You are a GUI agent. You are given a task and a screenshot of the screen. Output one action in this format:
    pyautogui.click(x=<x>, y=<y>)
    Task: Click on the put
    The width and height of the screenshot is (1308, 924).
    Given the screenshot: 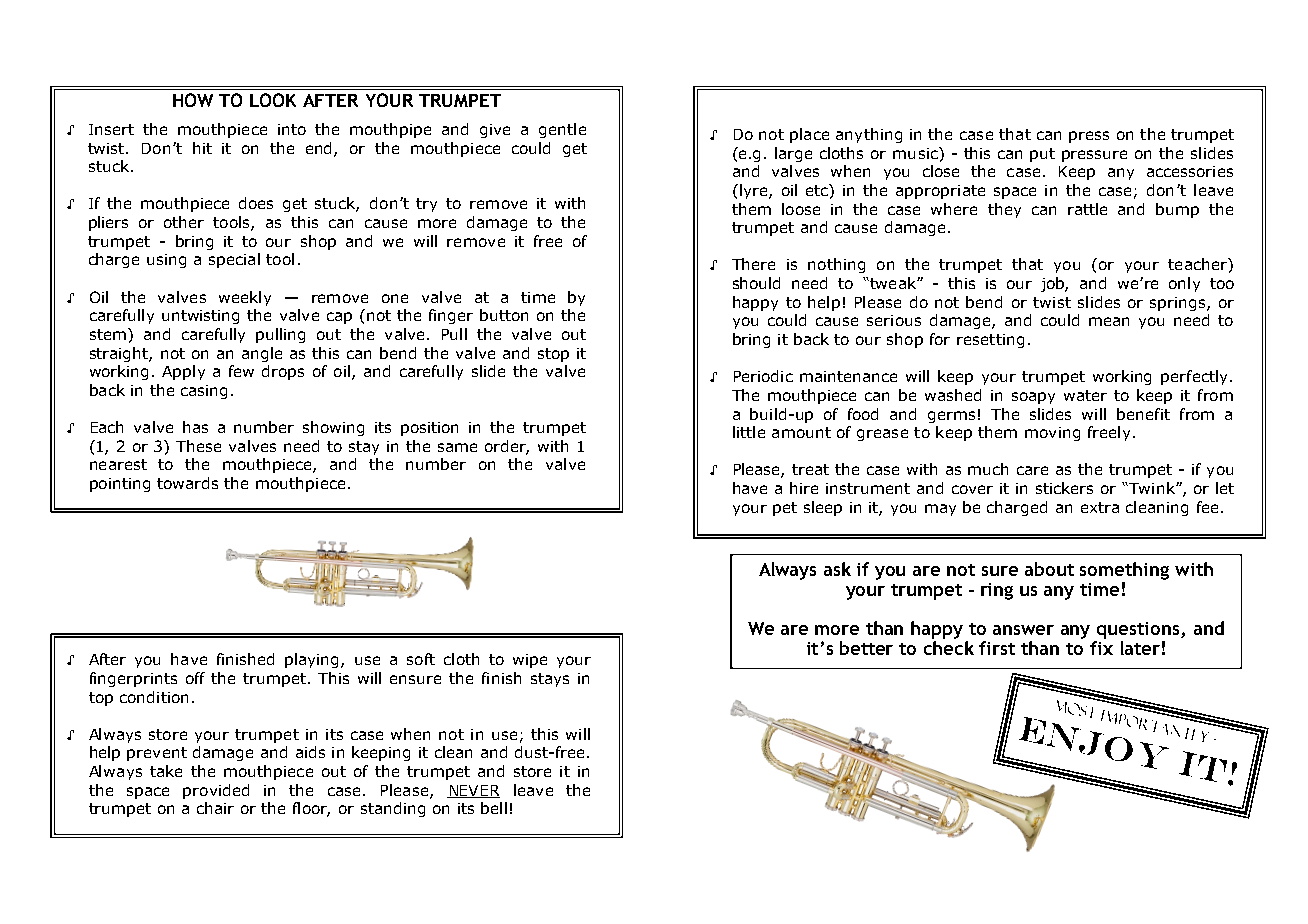 What is the action you would take?
    pyautogui.click(x=1042, y=155)
